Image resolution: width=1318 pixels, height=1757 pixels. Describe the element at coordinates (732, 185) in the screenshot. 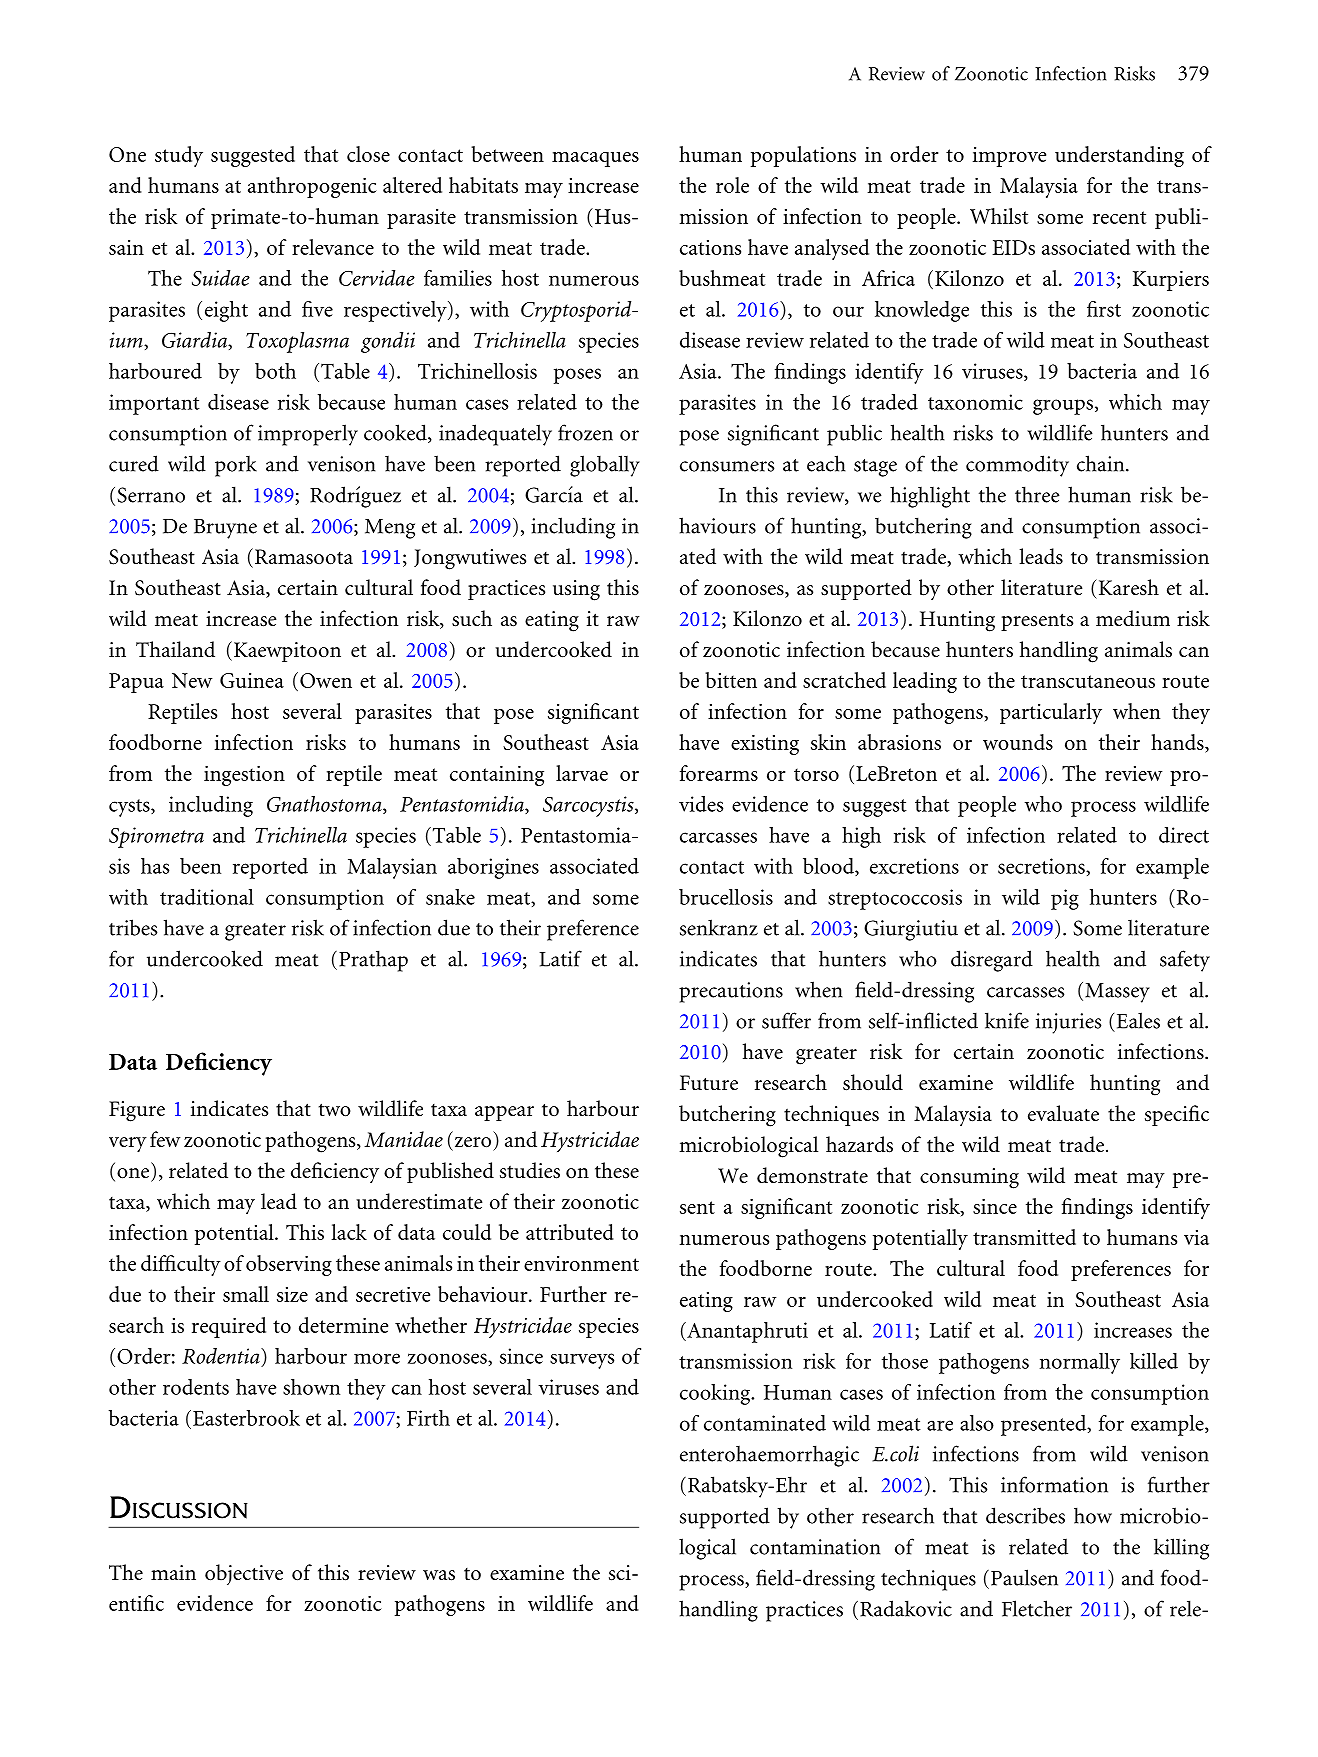

I see `role` at that location.
